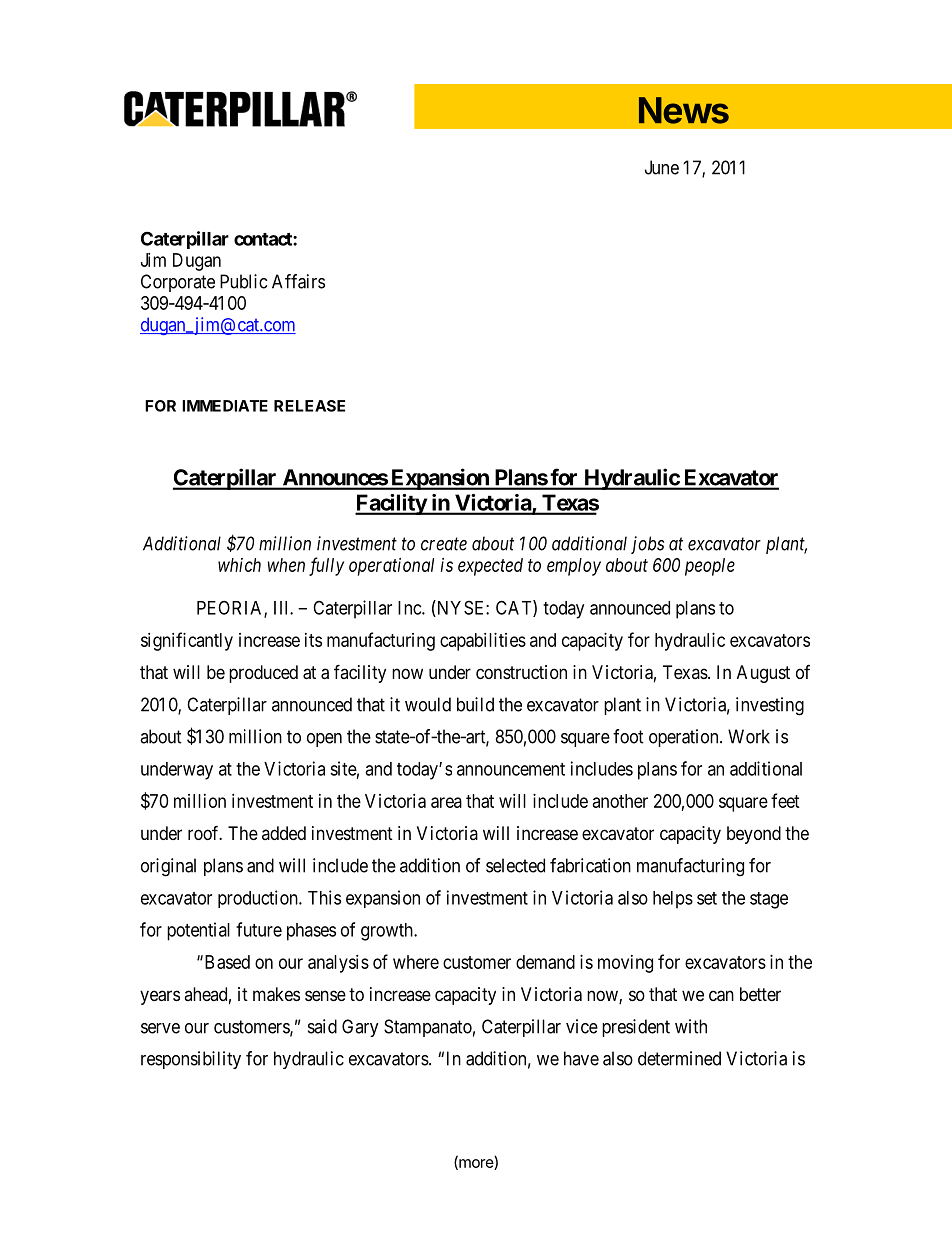 This screenshot has width=952, height=1233. What do you see at coordinates (684, 110) in the screenshot?
I see `News` at bounding box center [684, 110].
